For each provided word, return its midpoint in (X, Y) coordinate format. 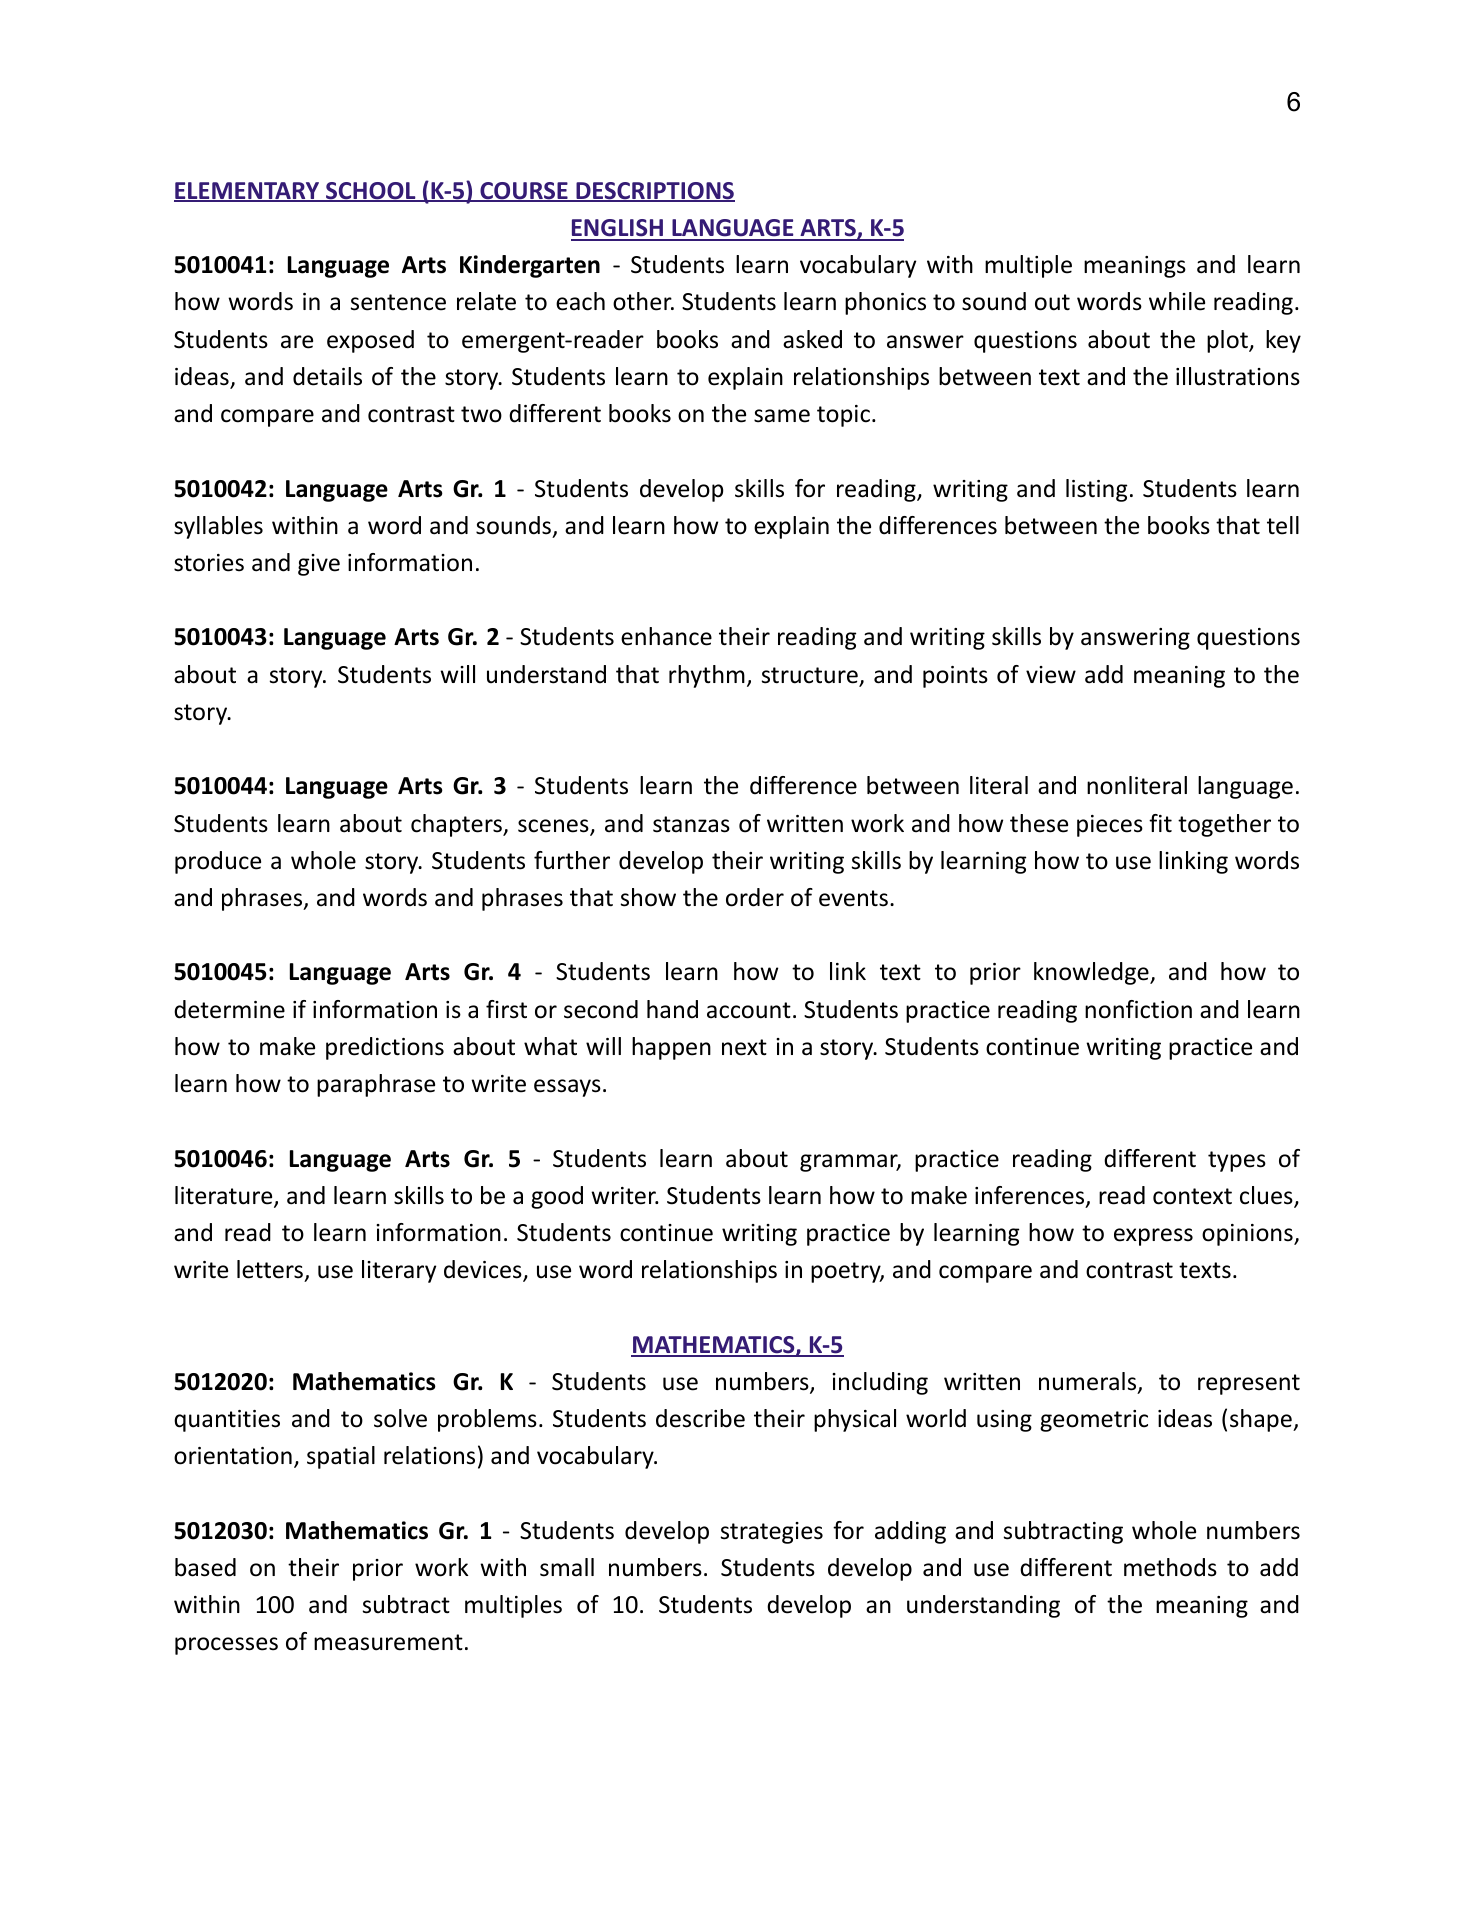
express (1153, 1237)
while (1177, 301)
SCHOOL (371, 192)
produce (218, 862)
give (319, 565)
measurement (388, 1642)
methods (1170, 1567)
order (755, 897)
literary (399, 1271)
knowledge (1092, 973)
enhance (666, 636)
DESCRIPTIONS (654, 192)
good (557, 1197)
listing (1096, 490)
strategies (772, 1533)
